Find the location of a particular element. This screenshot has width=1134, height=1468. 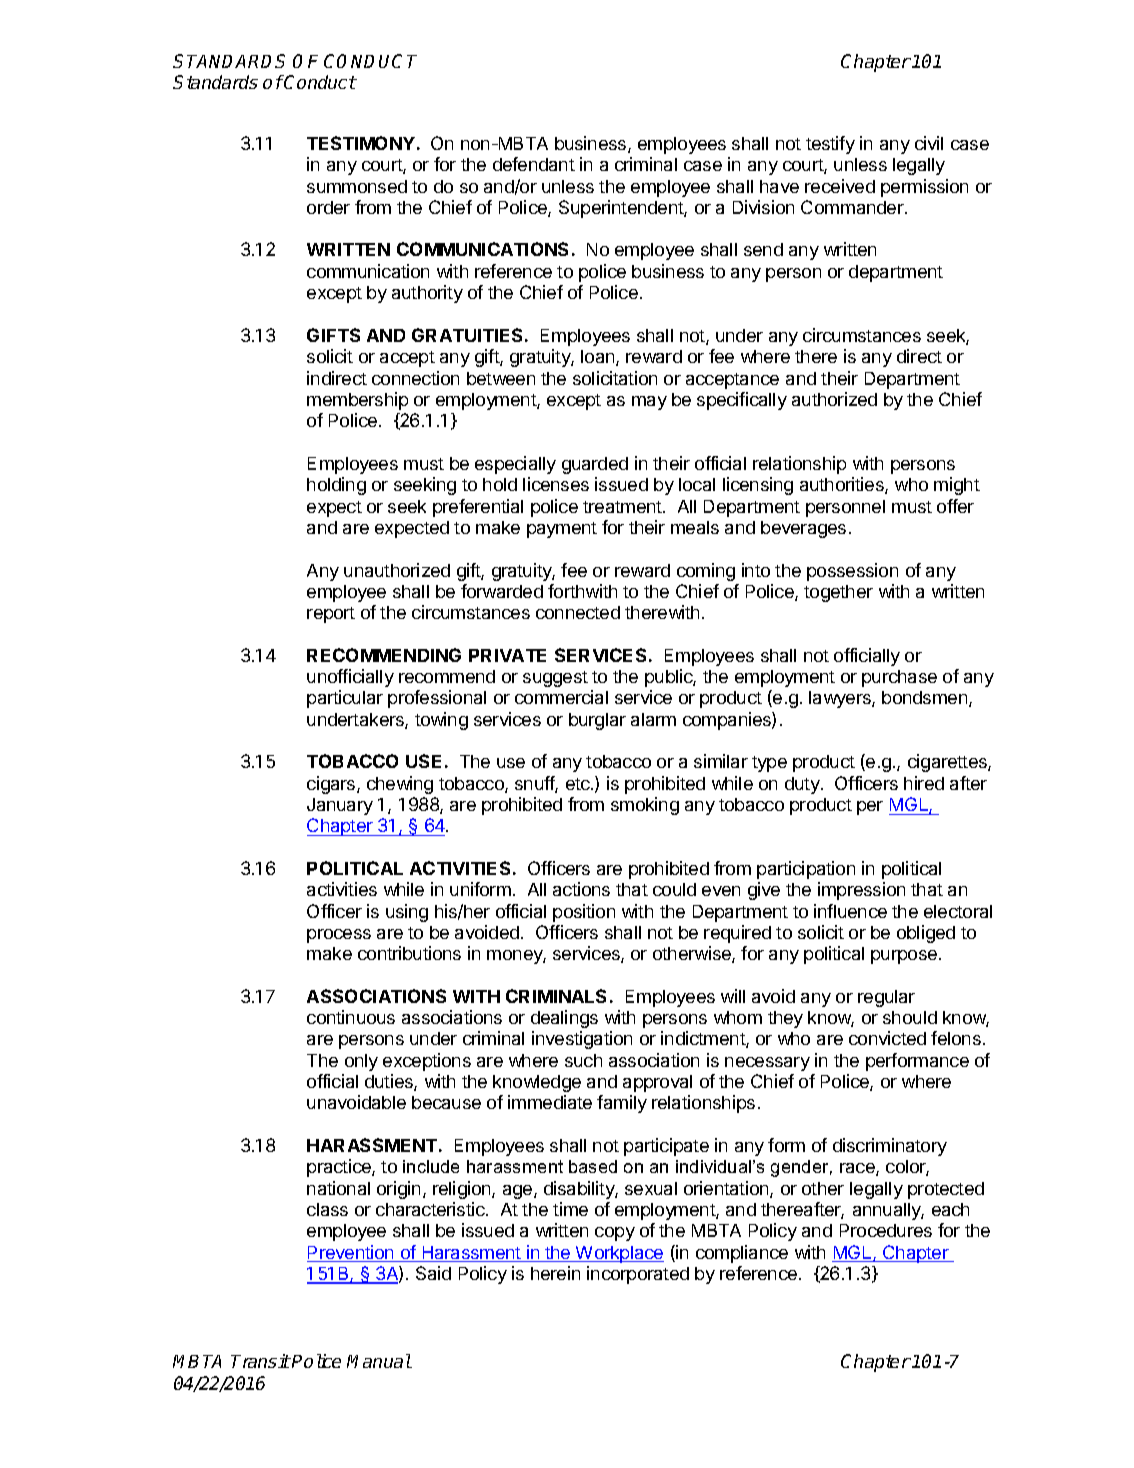

cigars is located at coordinates (332, 785).
